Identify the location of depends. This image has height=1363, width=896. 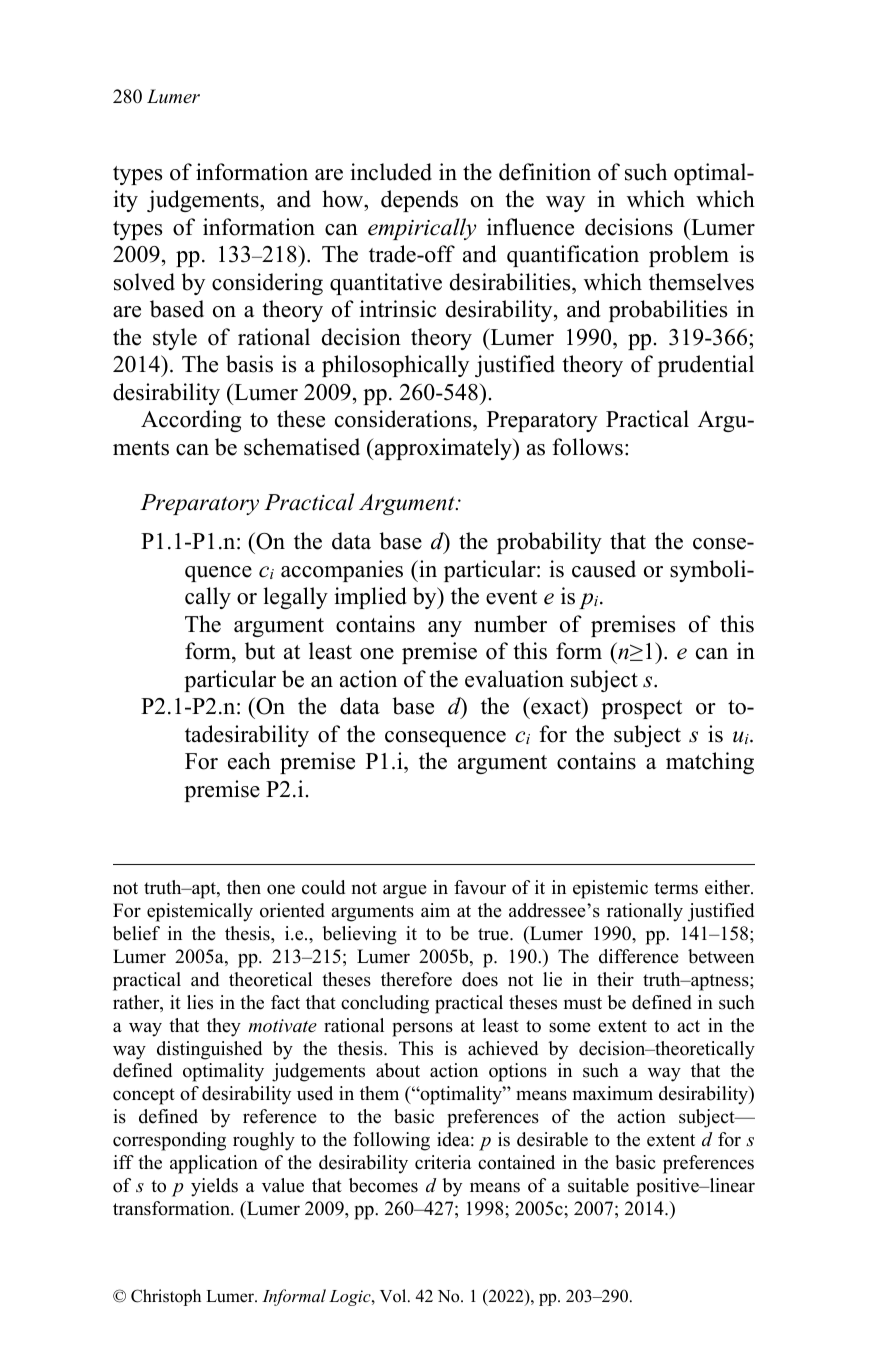
(419, 201).
